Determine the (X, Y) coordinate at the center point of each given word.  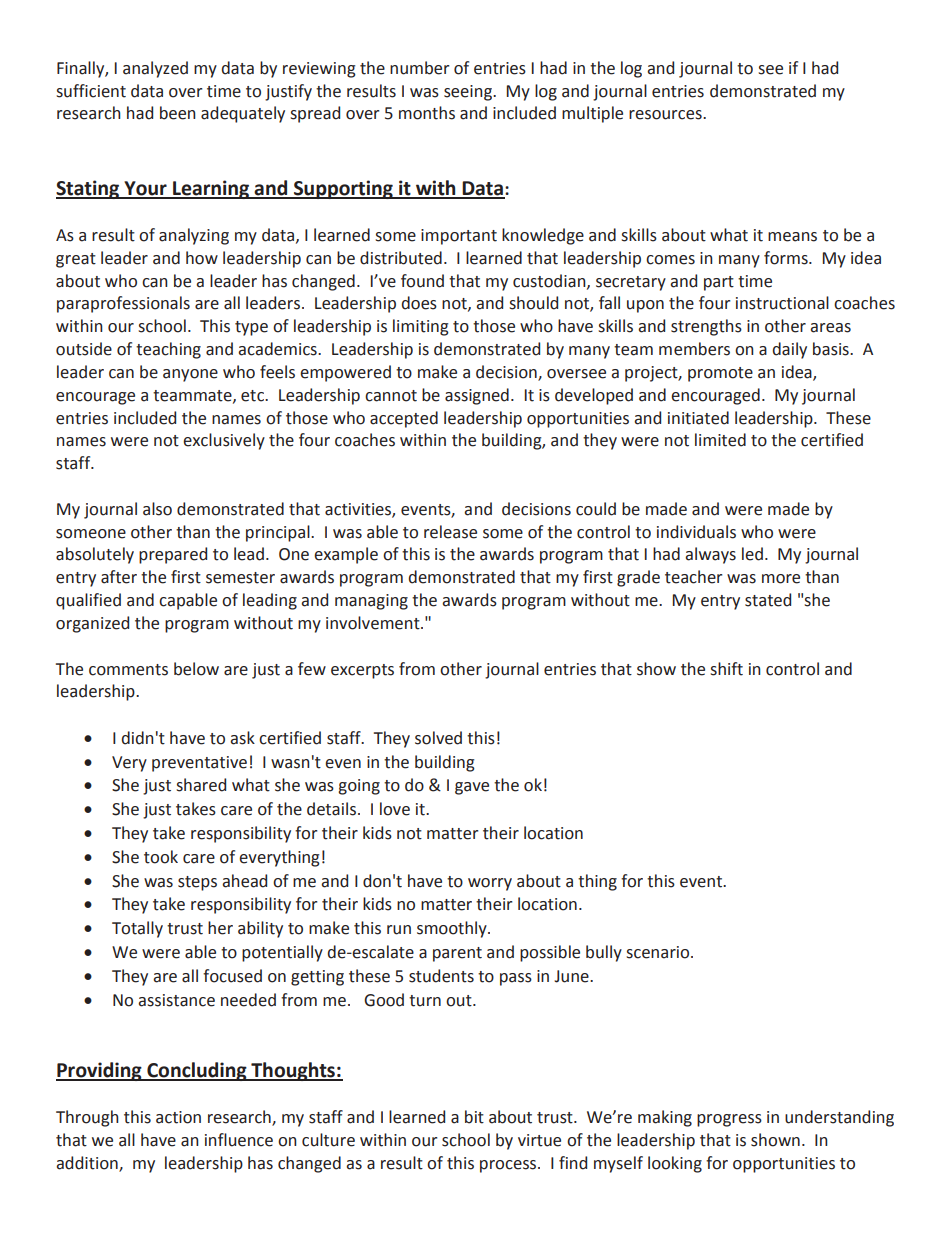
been (178, 113)
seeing (469, 93)
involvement (374, 623)
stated (768, 600)
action (178, 1117)
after (119, 577)
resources (666, 115)
